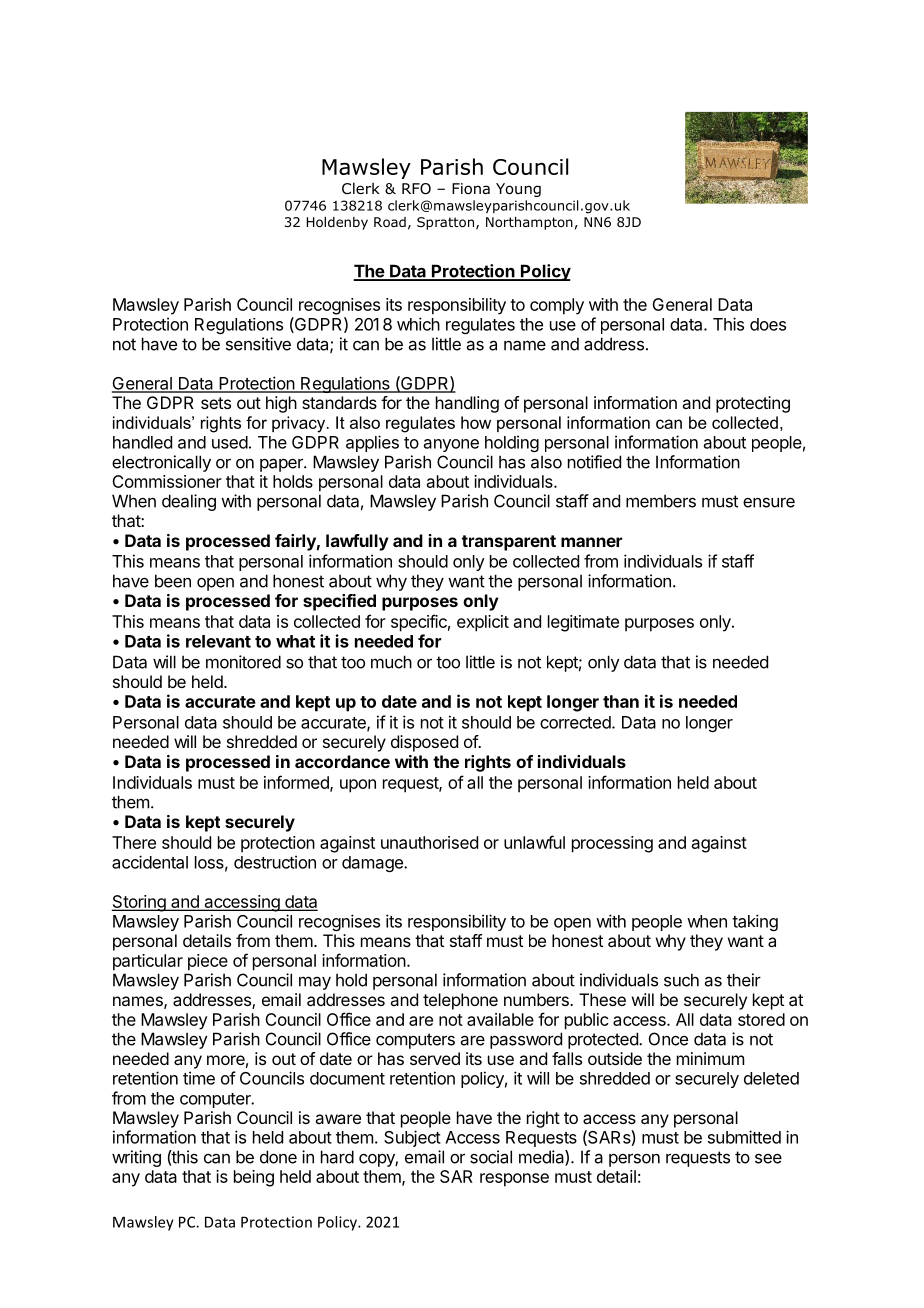 The height and width of the screenshot is (1308, 924). I want to click on sensitive, so click(258, 344).
